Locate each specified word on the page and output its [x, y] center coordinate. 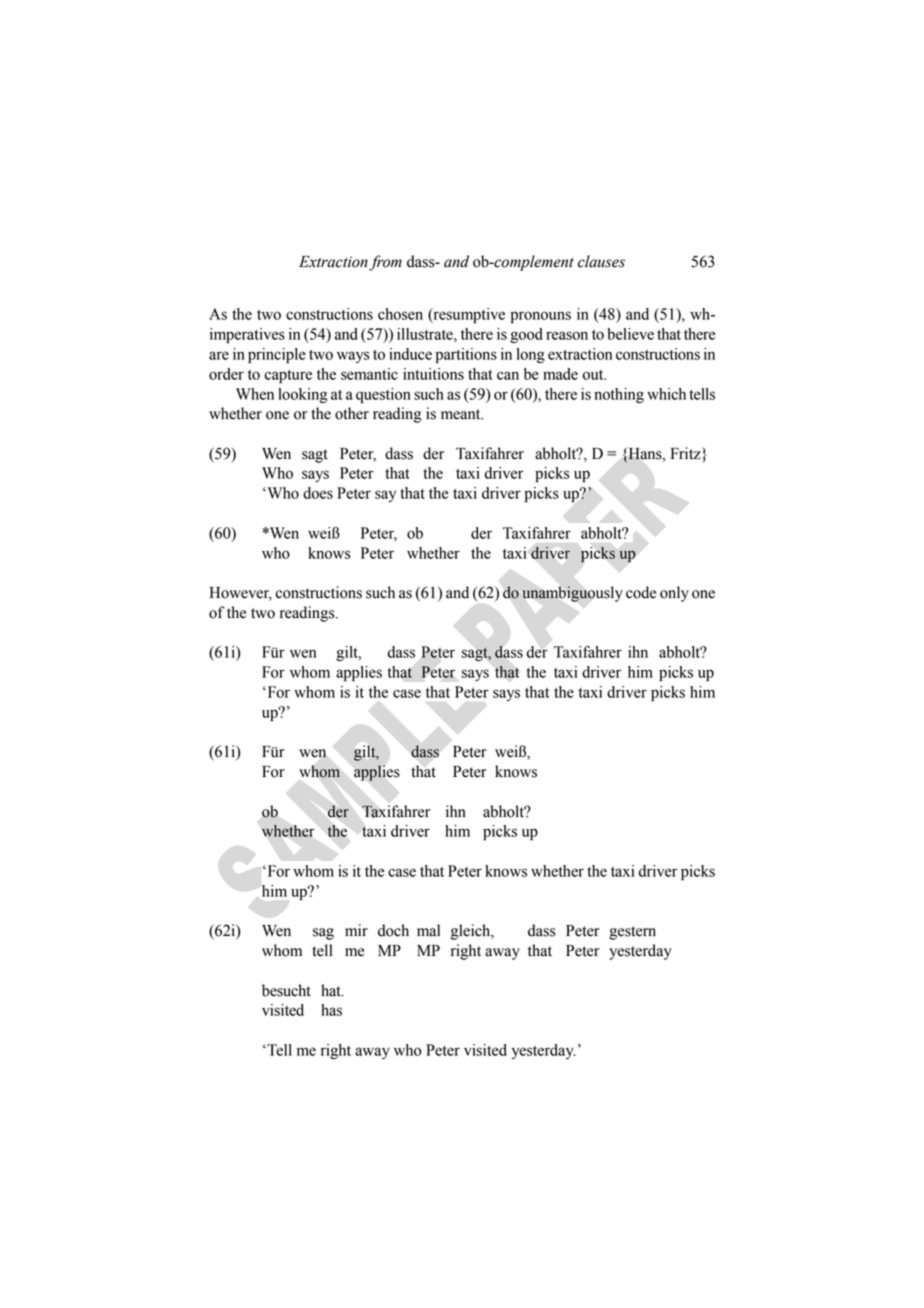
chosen [400, 314]
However [241, 594]
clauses [601, 261]
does [318, 493]
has [331, 1010]
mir [356, 930]
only [674, 594]
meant [462, 414]
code [641, 592]
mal [428, 930]
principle [277, 355]
